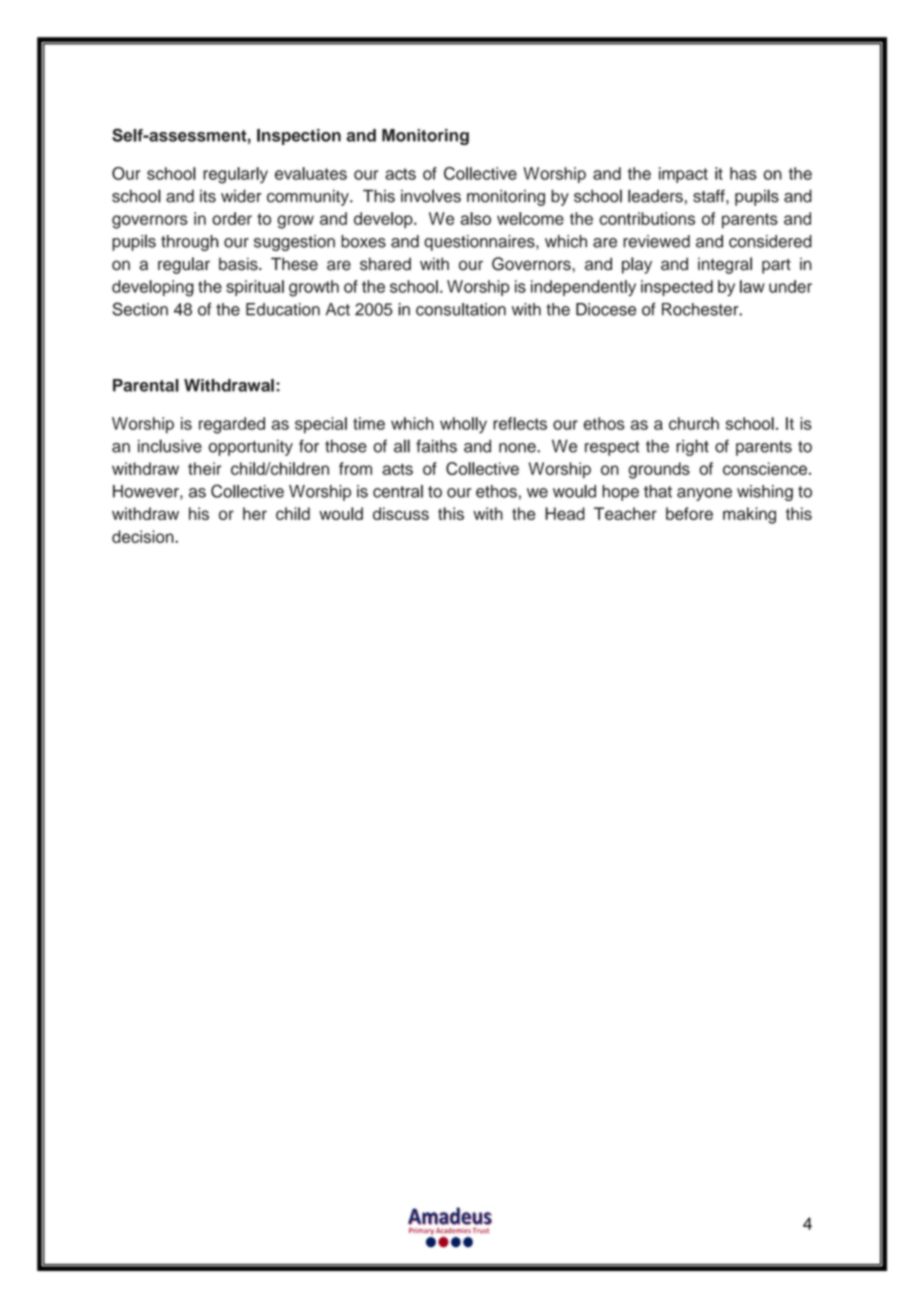  What do you see at coordinates (743, 173) in the screenshot?
I see `has` at bounding box center [743, 173].
